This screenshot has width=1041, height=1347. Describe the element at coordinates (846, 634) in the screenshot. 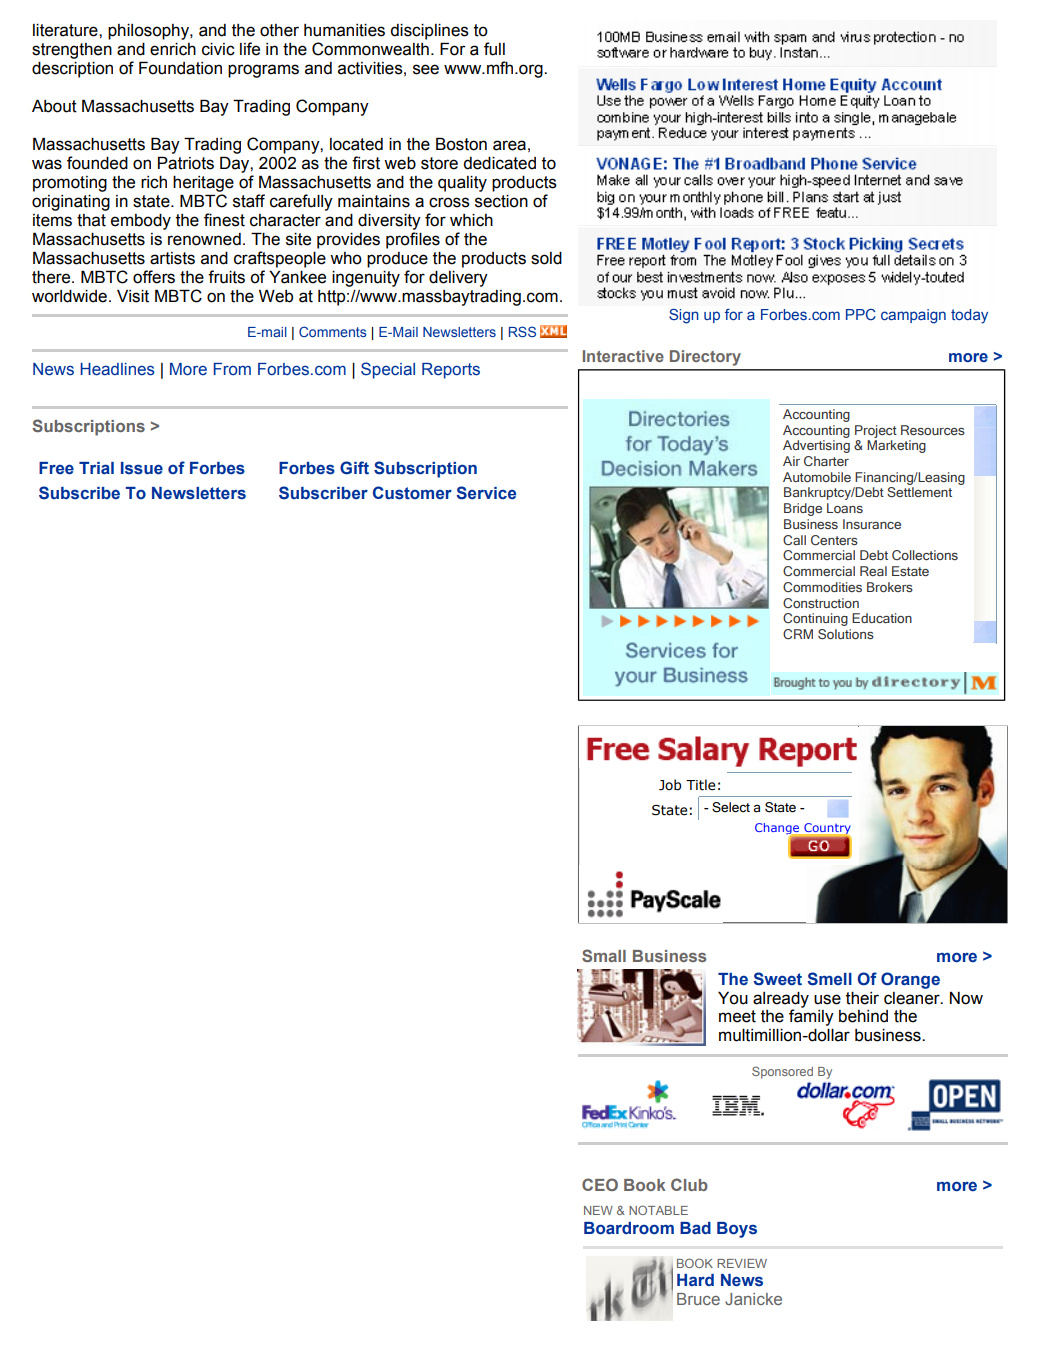

I see `Solutions` at that location.
